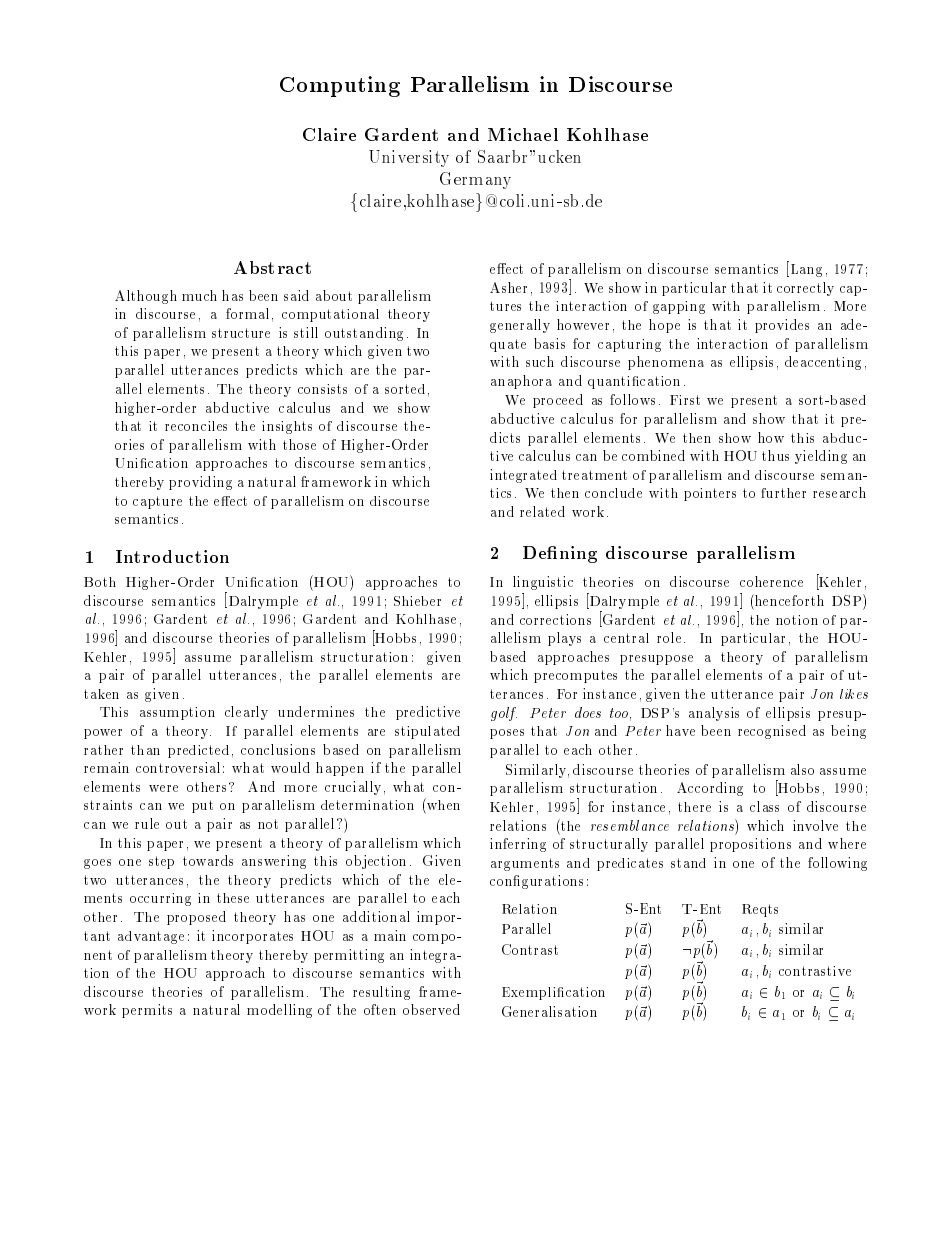 This screenshot has width=952, height=1233. Describe the element at coordinates (523, 134) in the screenshot. I see `Michael` at that location.
